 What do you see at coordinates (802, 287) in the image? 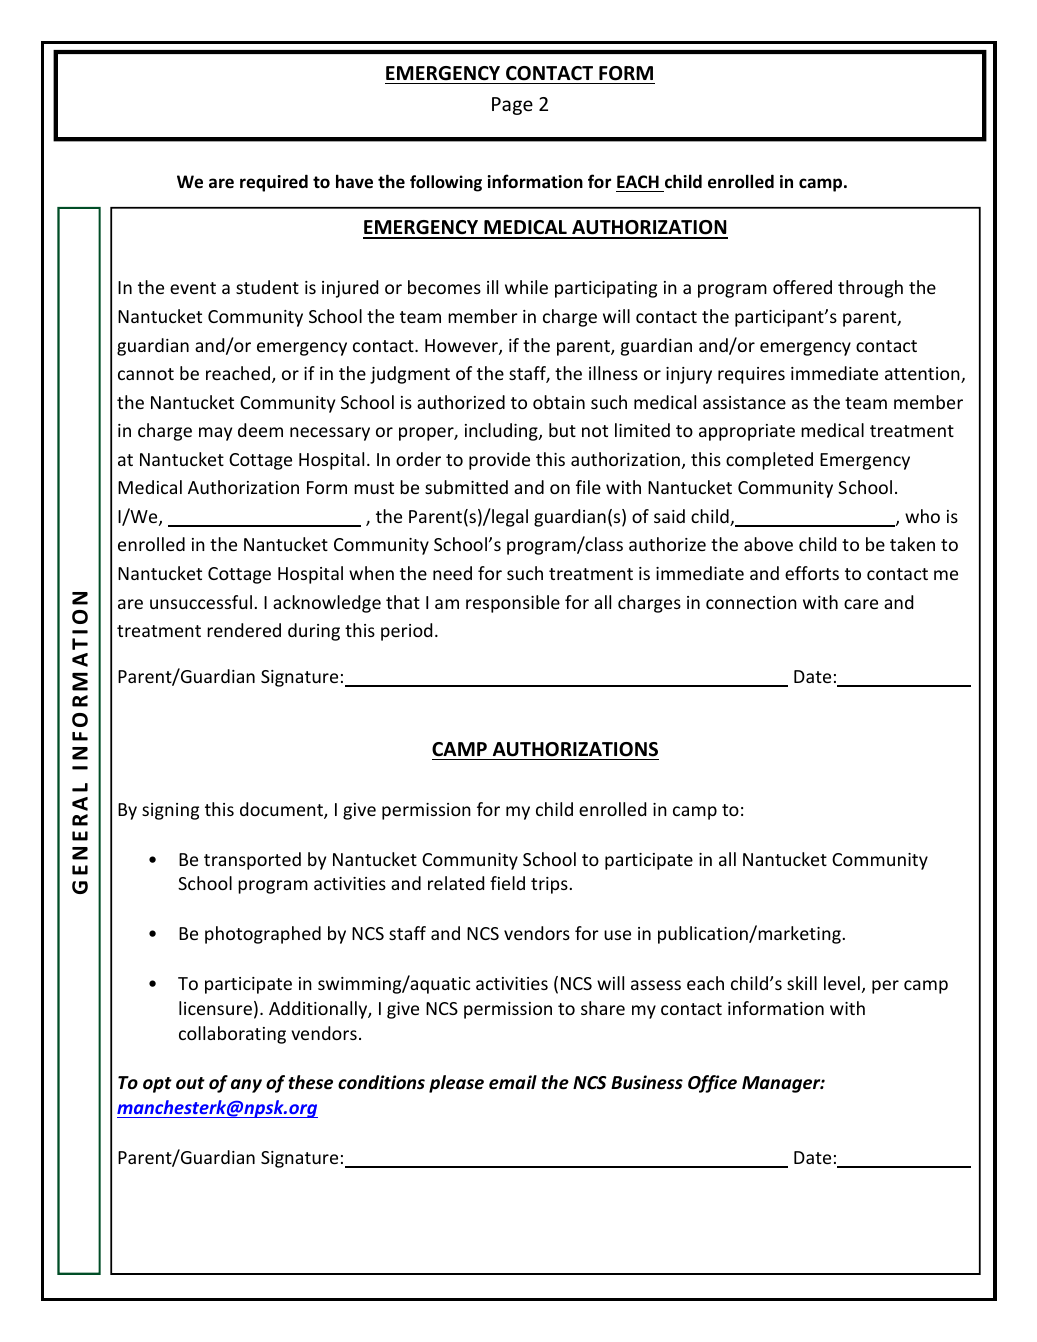
I see `offered` at bounding box center [802, 287].
